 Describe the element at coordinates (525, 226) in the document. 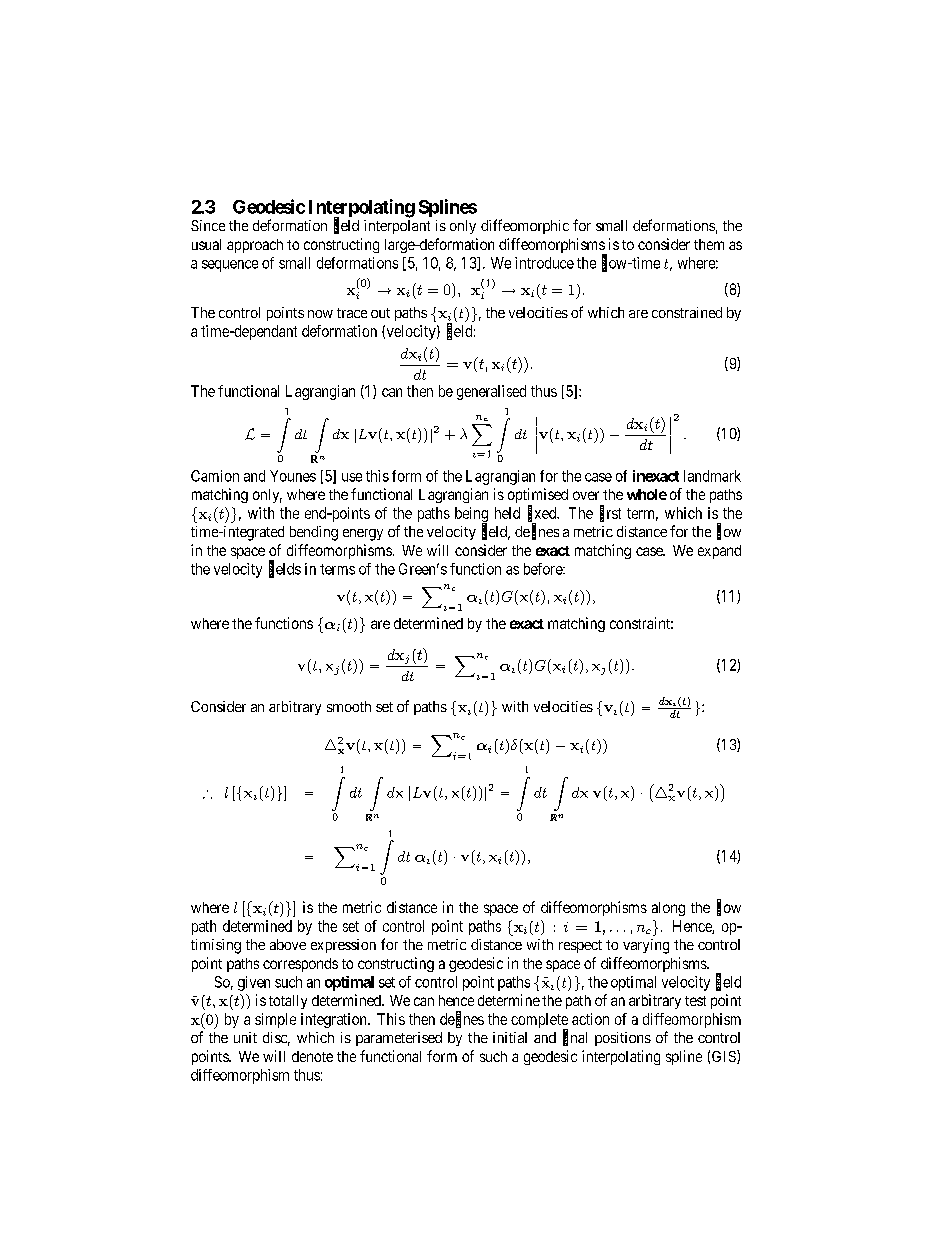

I see `diffeomorphic` at that location.
